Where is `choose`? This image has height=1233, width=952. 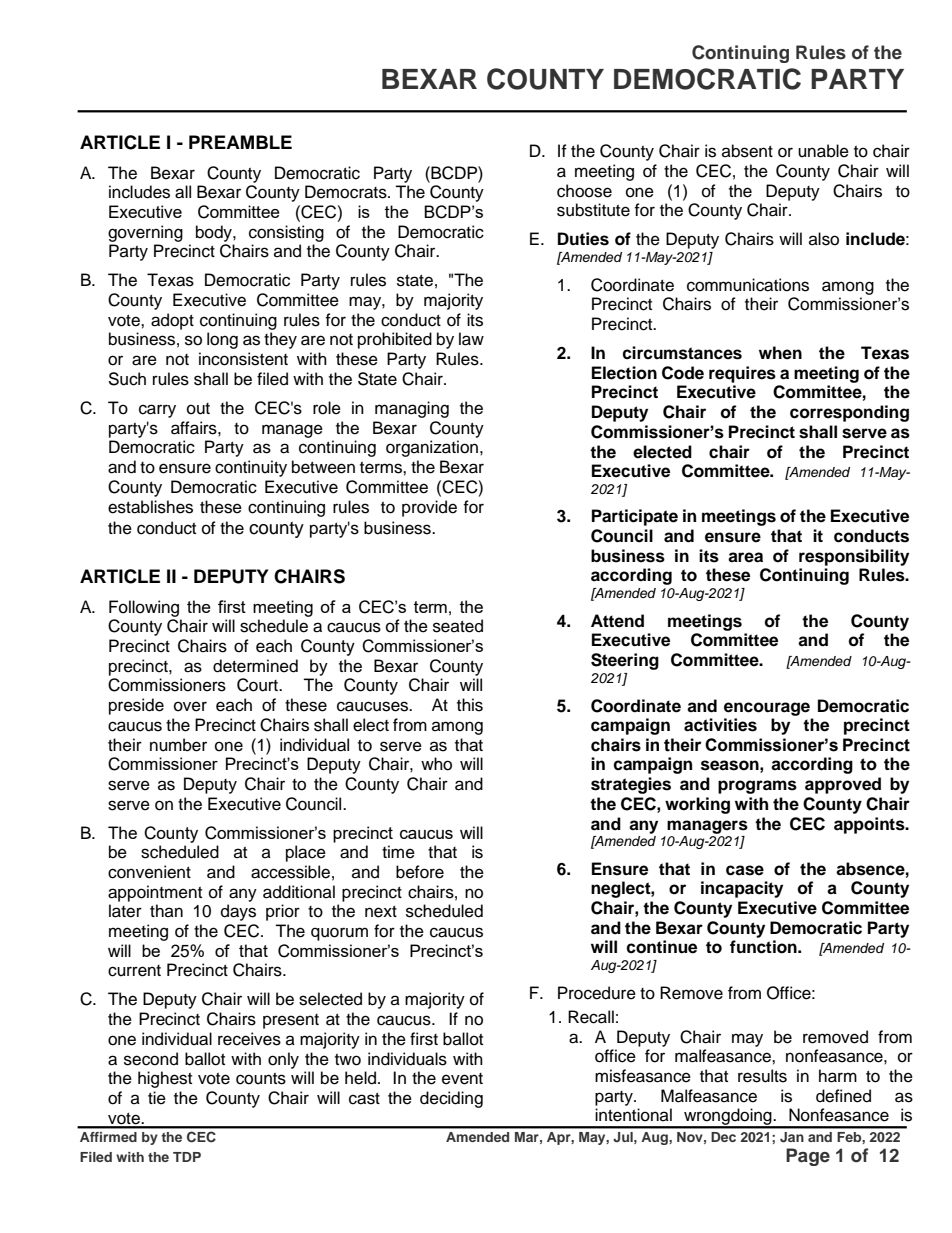 choose is located at coordinates (584, 191).
